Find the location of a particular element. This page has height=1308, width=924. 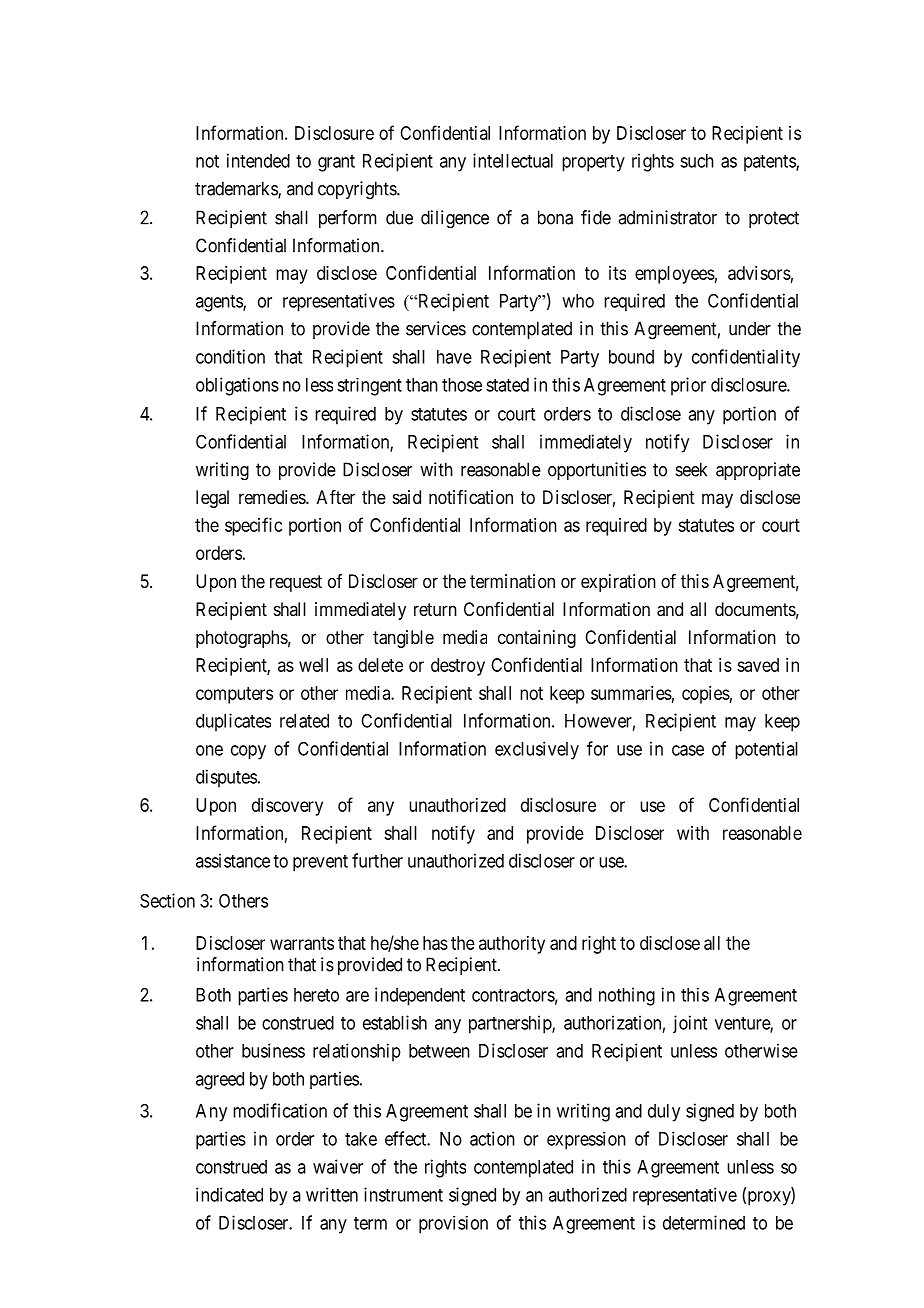

trademarks is located at coordinates (237, 189).
